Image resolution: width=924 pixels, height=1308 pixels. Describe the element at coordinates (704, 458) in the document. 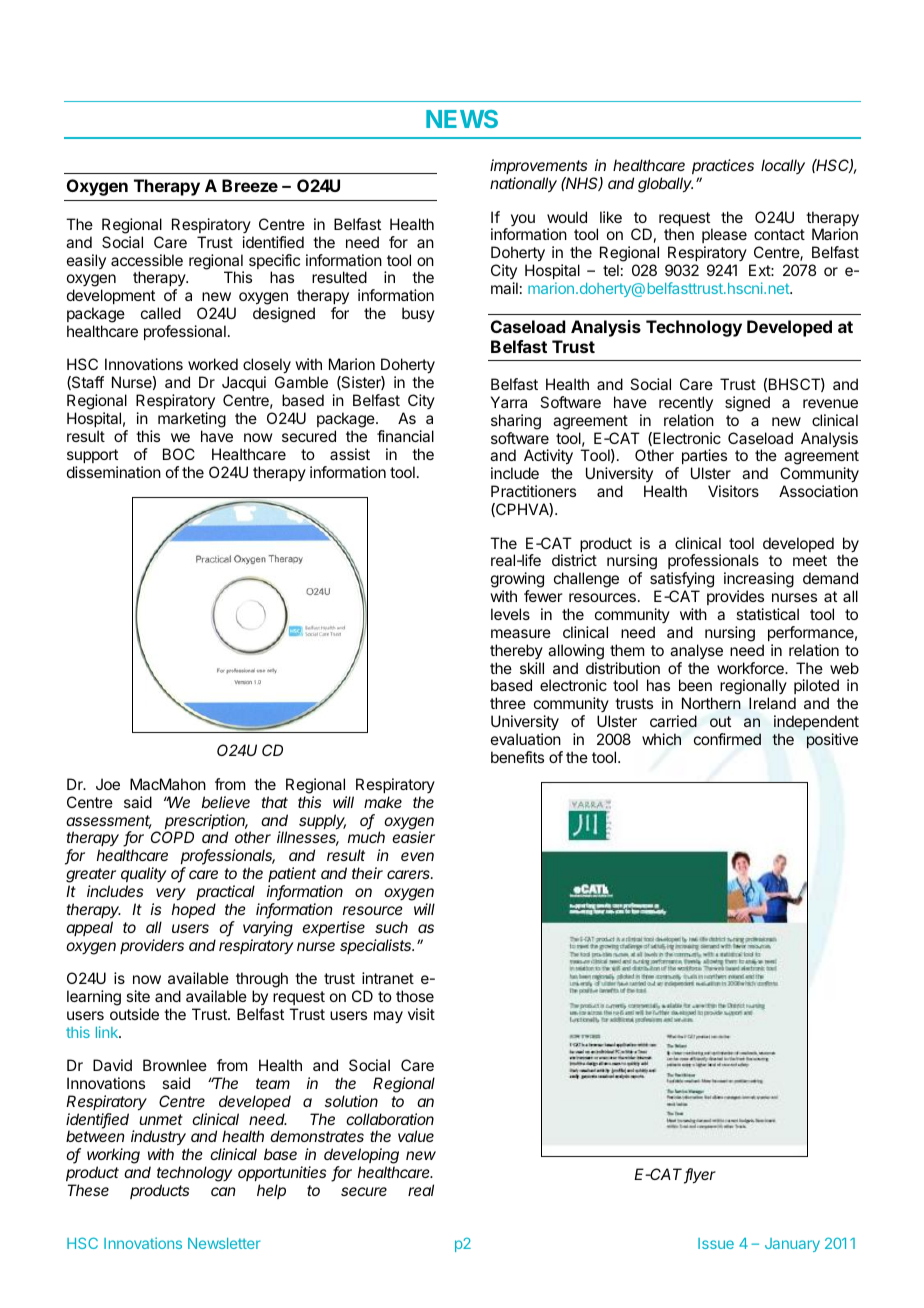

I see `parties` at that location.
